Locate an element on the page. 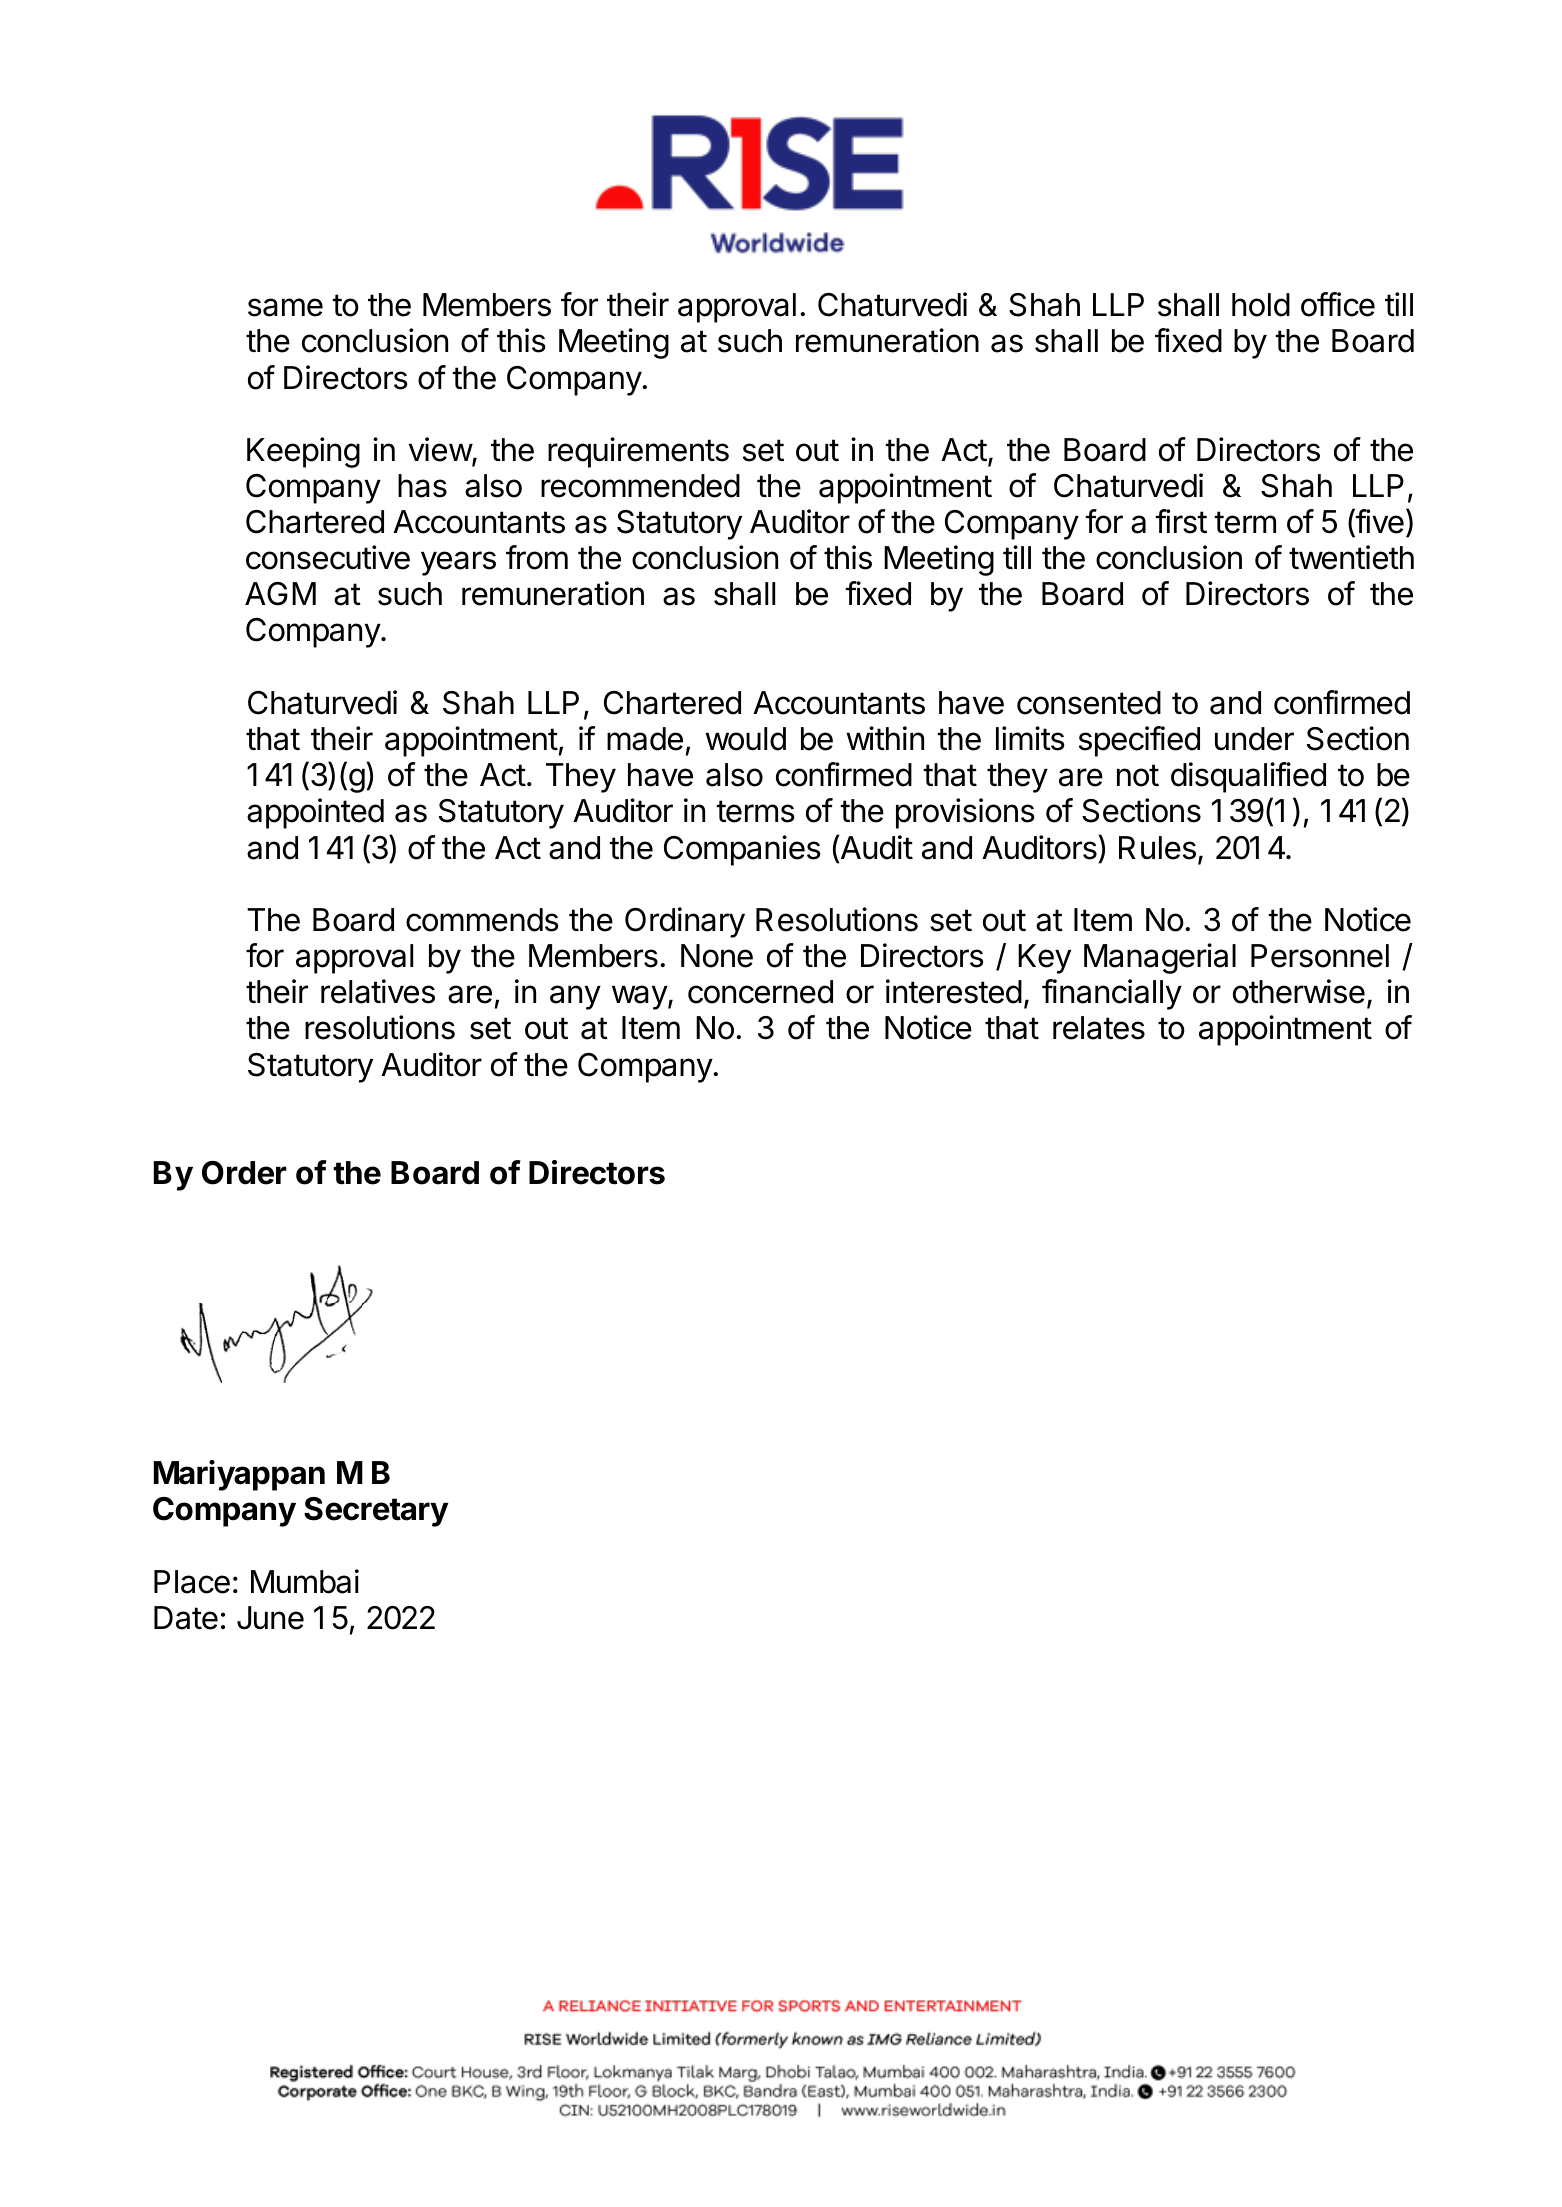 The height and width of the page is (2207, 1562). relatives is located at coordinates (378, 991).
